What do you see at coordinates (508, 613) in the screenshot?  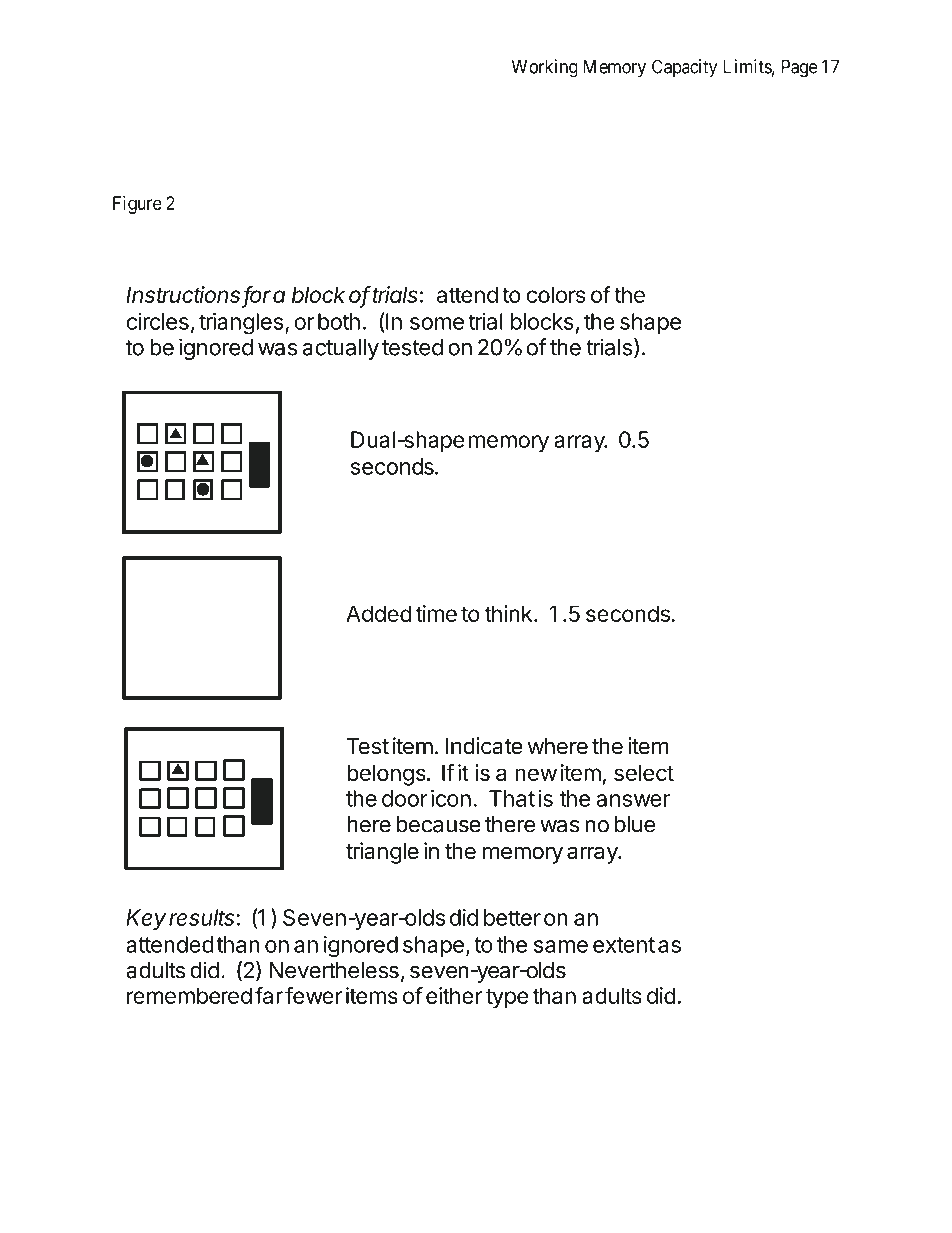 I see `think` at bounding box center [508, 613].
